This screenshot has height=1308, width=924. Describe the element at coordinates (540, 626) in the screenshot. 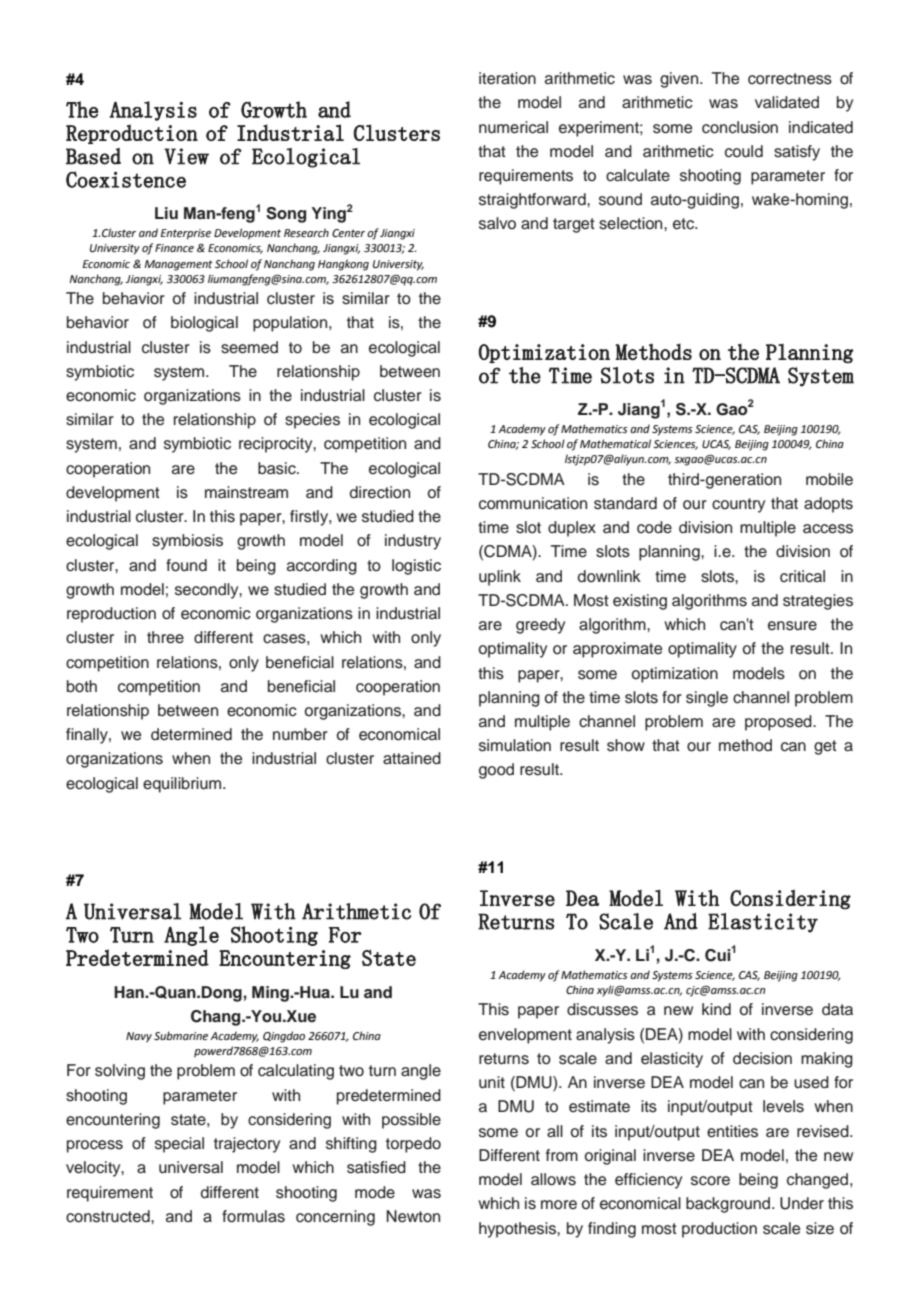

I see `greedy` at that location.
